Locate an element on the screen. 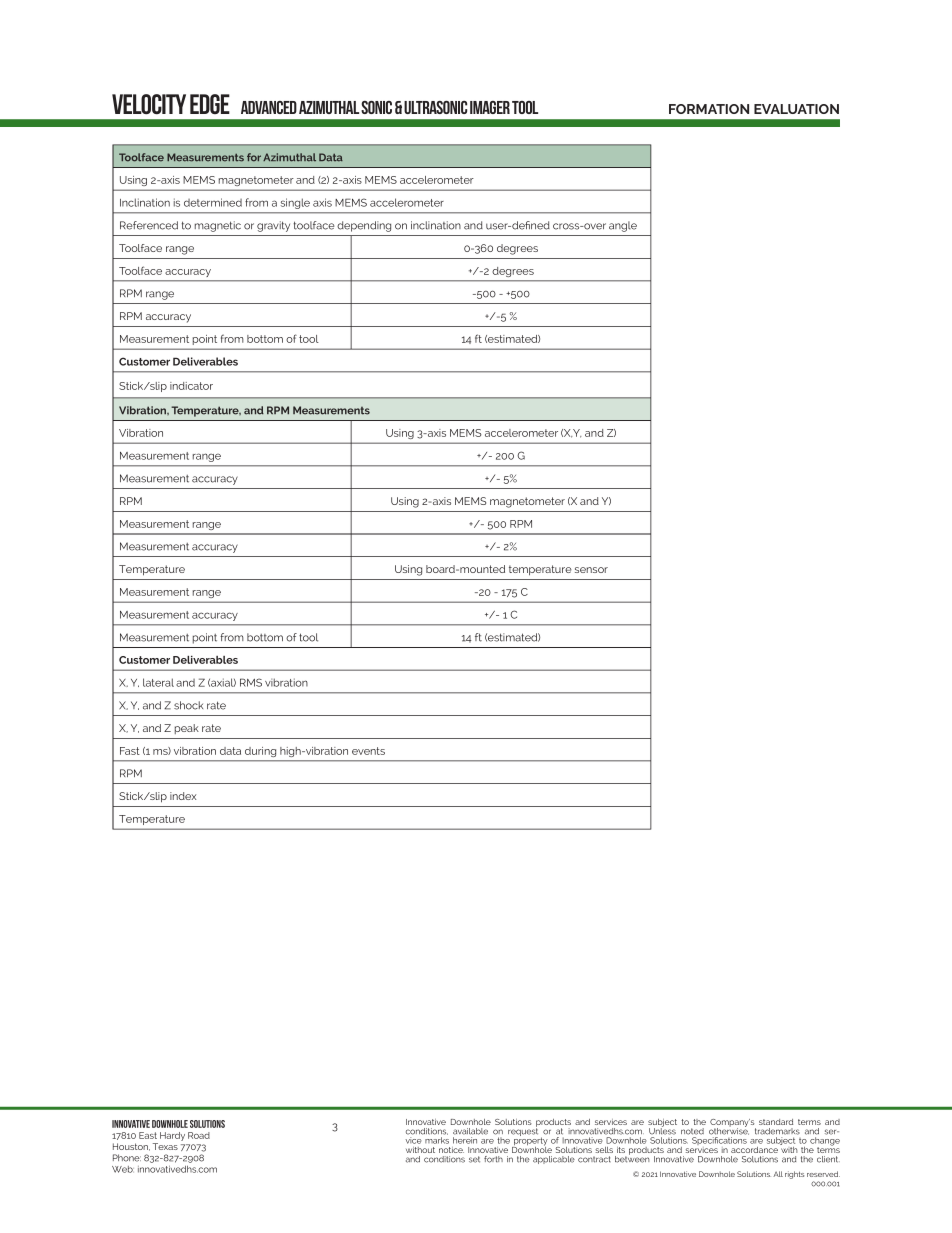  Road is located at coordinates (199, 1135).
